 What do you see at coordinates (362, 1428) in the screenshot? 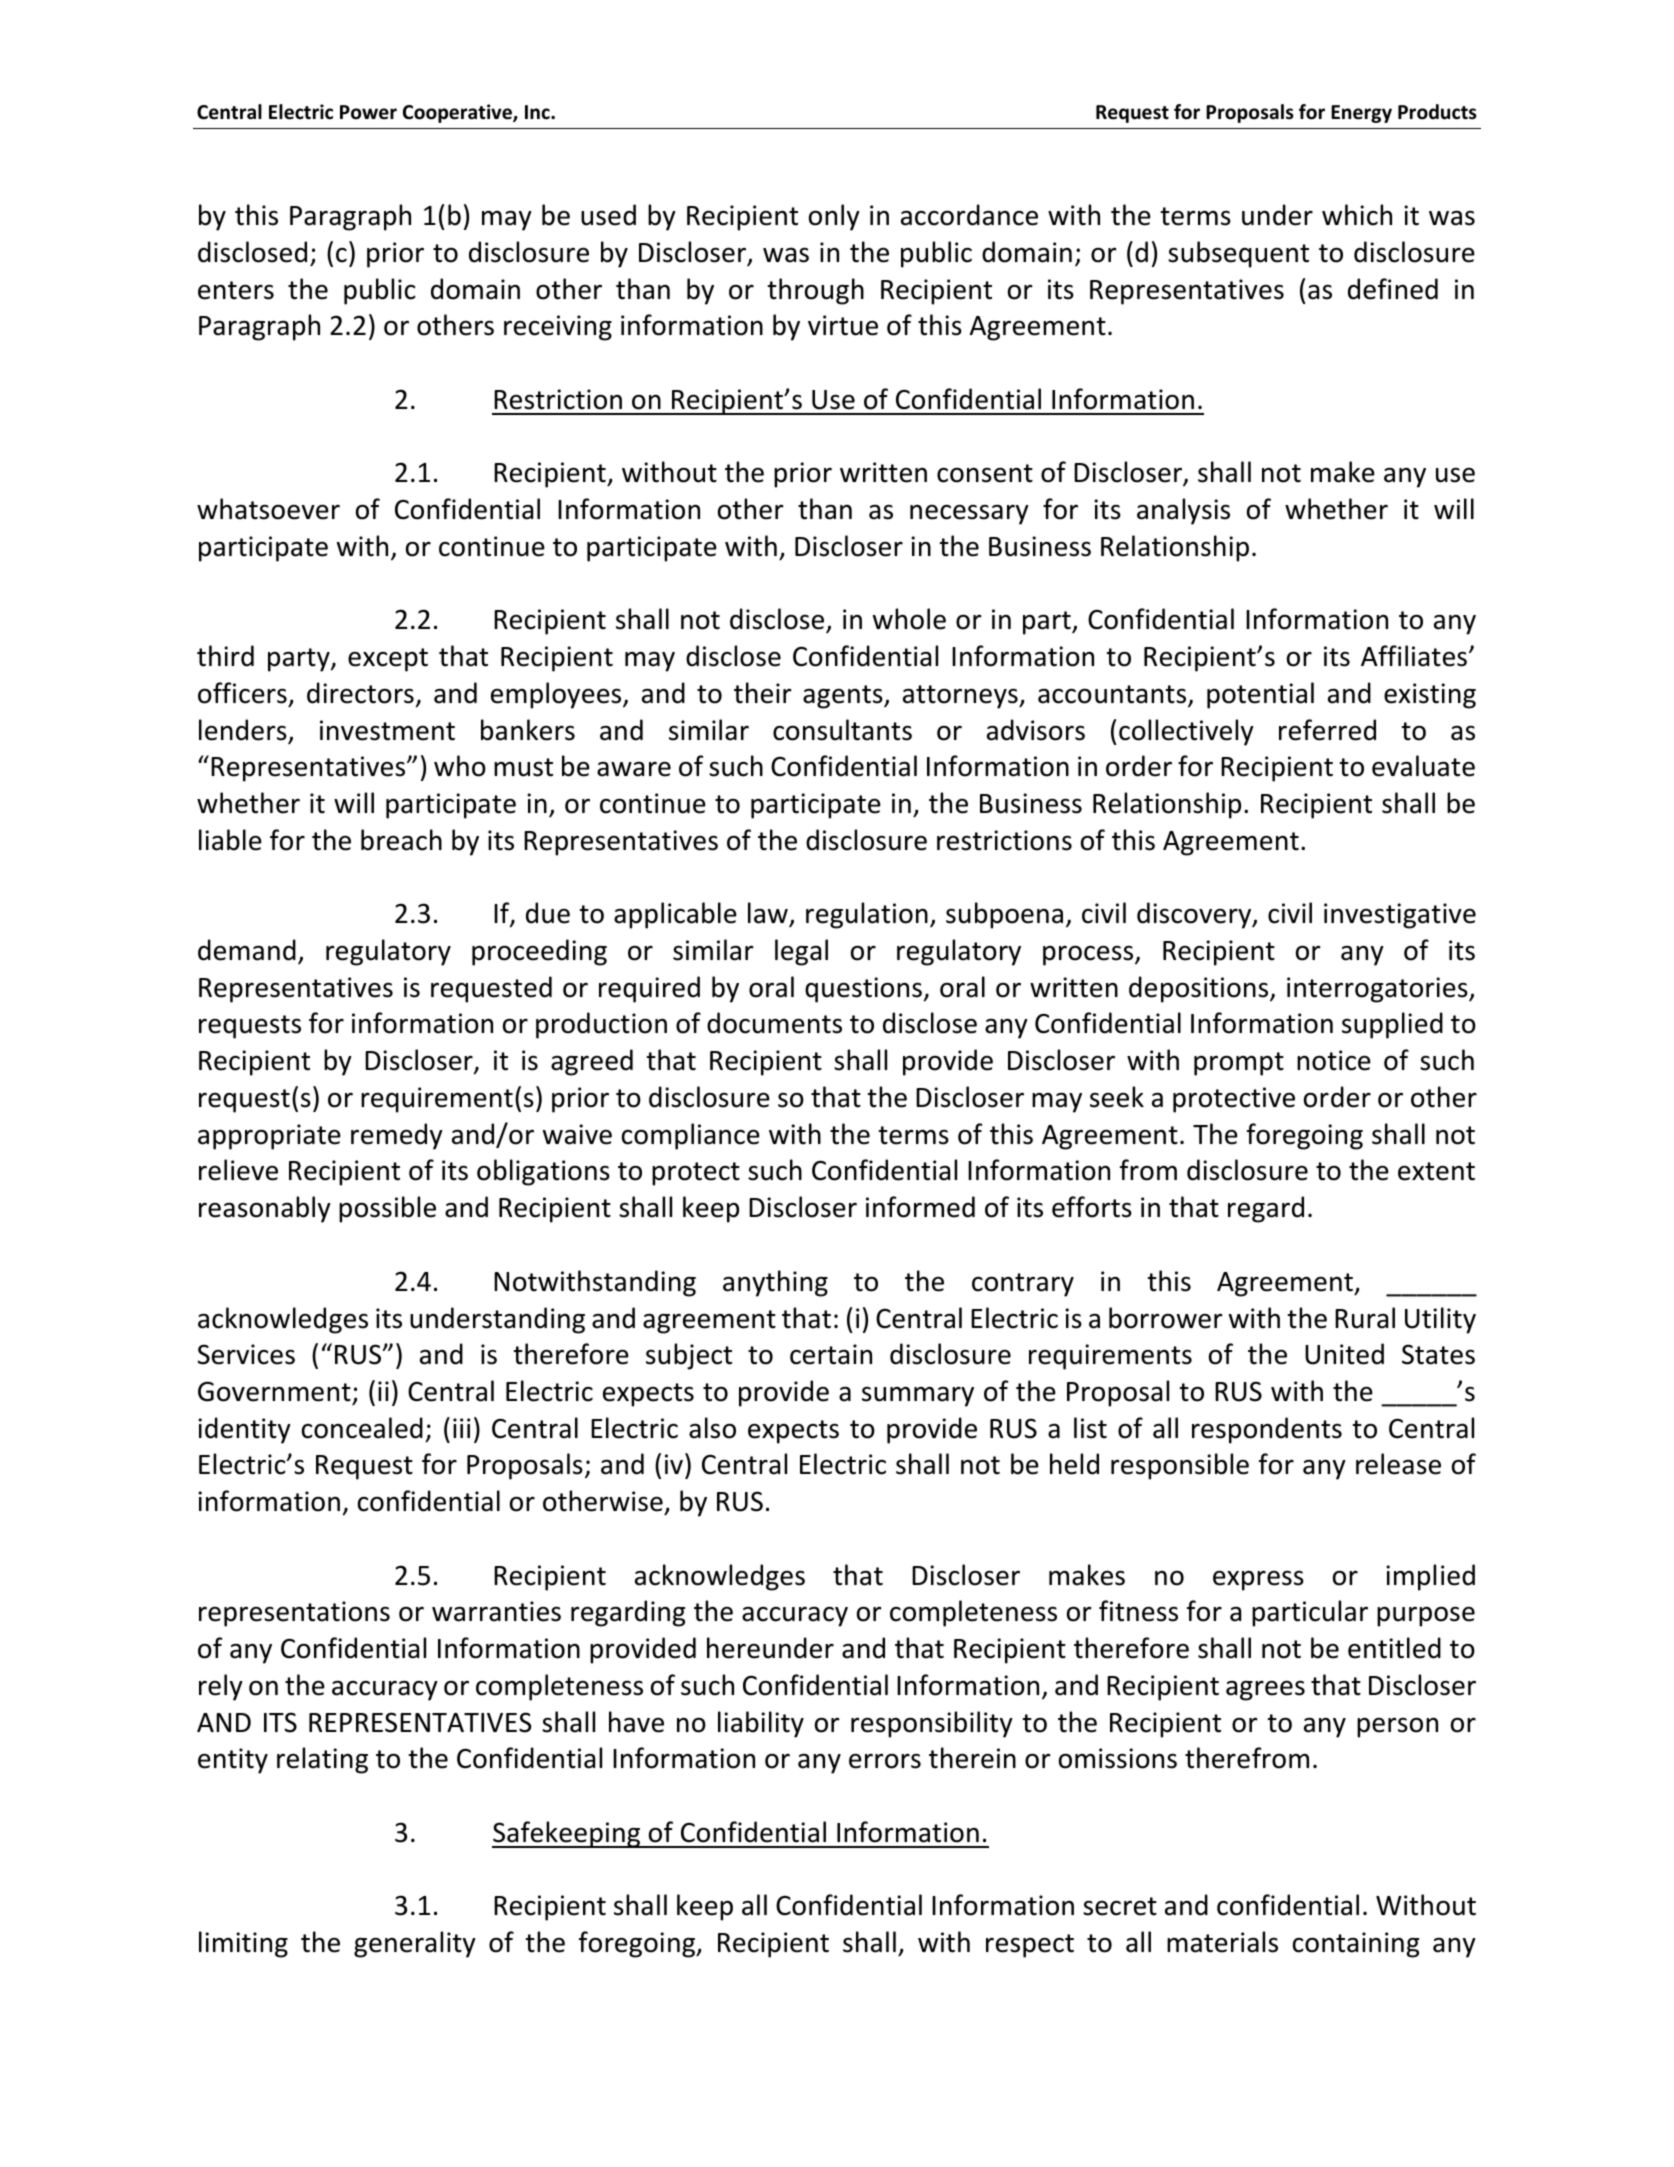
I see `concealed` at bounding box center [362, 1428].
